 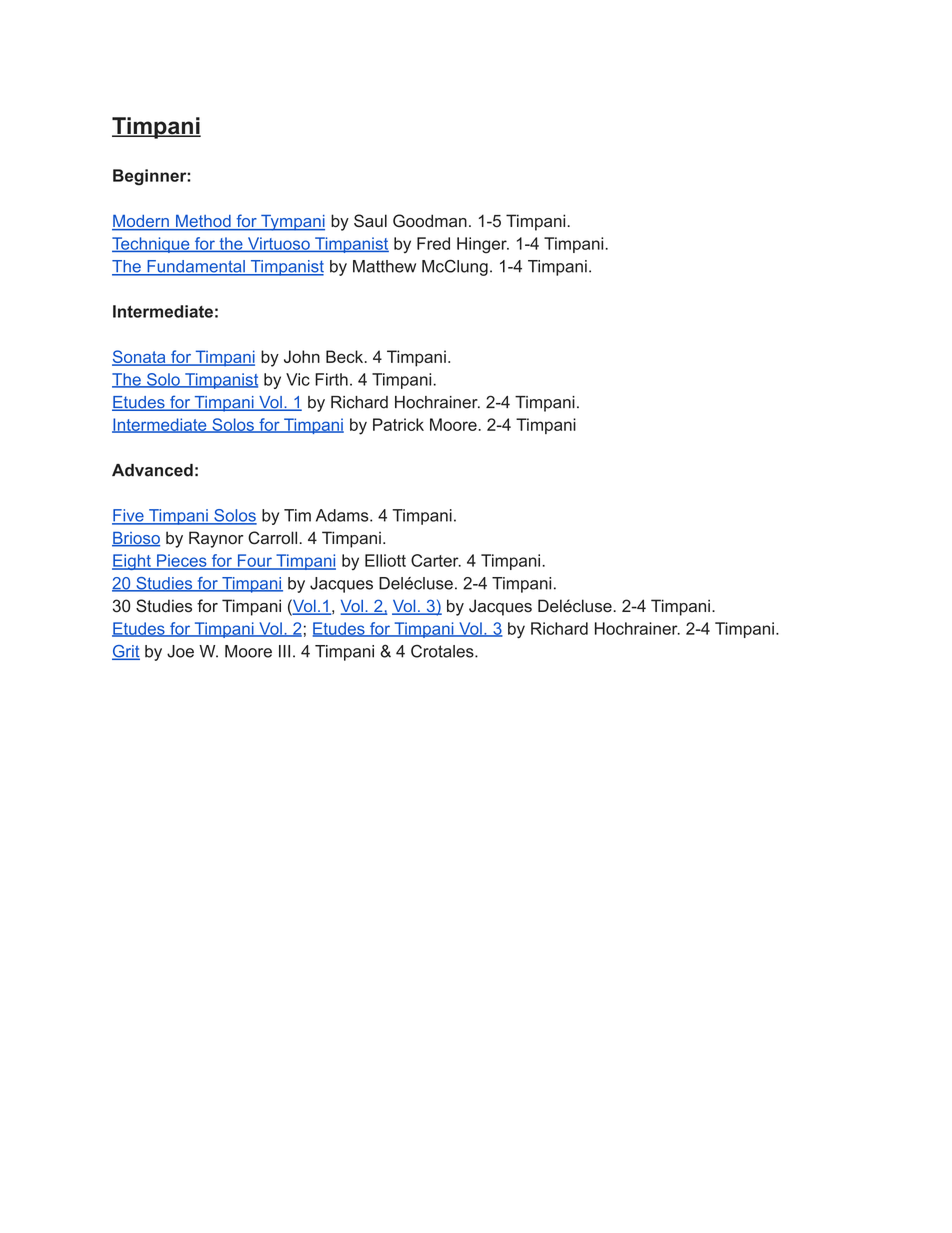 I want to click on Joe, so click(x=180, y=651).
